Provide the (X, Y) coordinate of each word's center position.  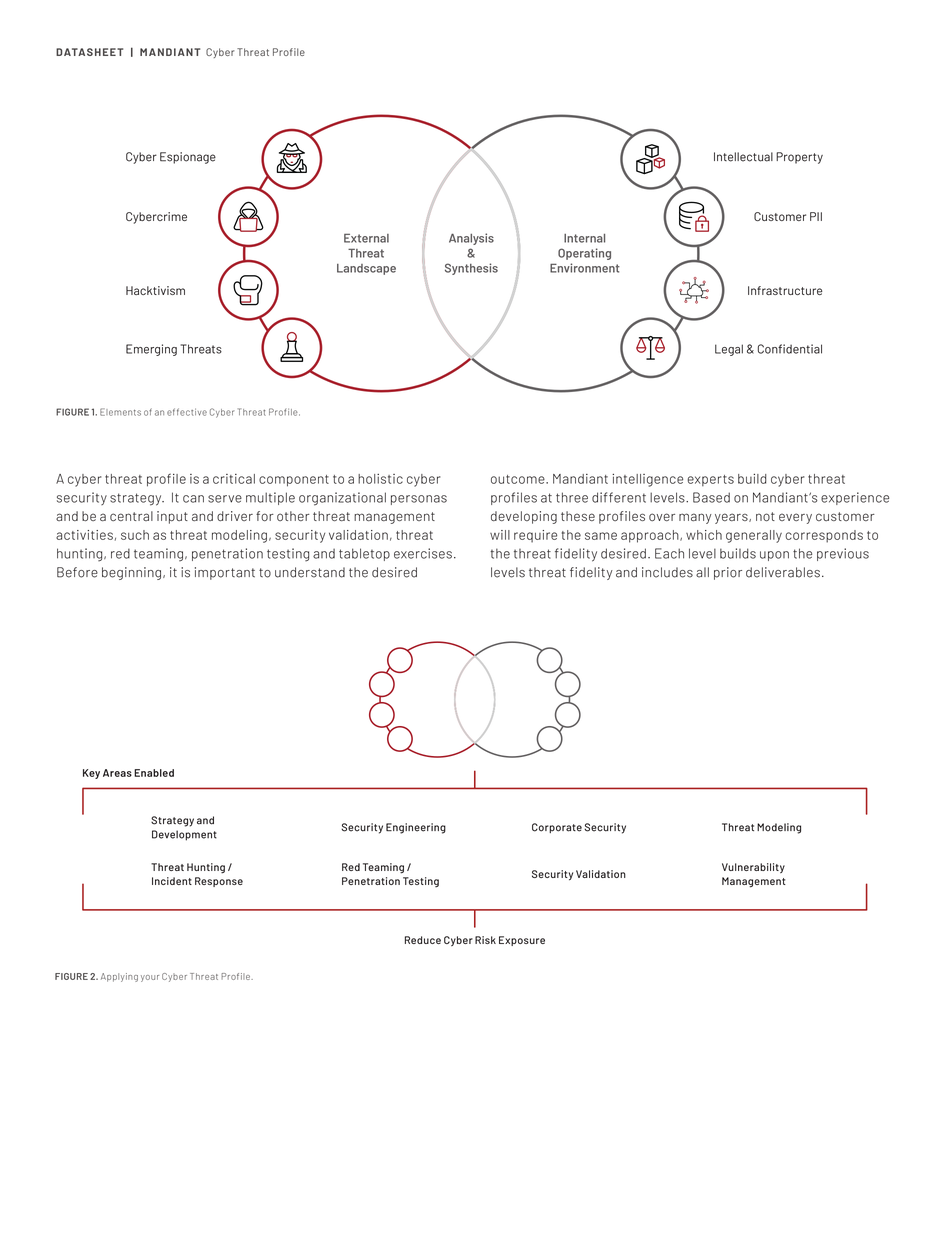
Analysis (471, 239)
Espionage (188, 158)
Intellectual (743, 157)
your (150, 978)
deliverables (783, 572)
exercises (423, 553)
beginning (131, 573)
